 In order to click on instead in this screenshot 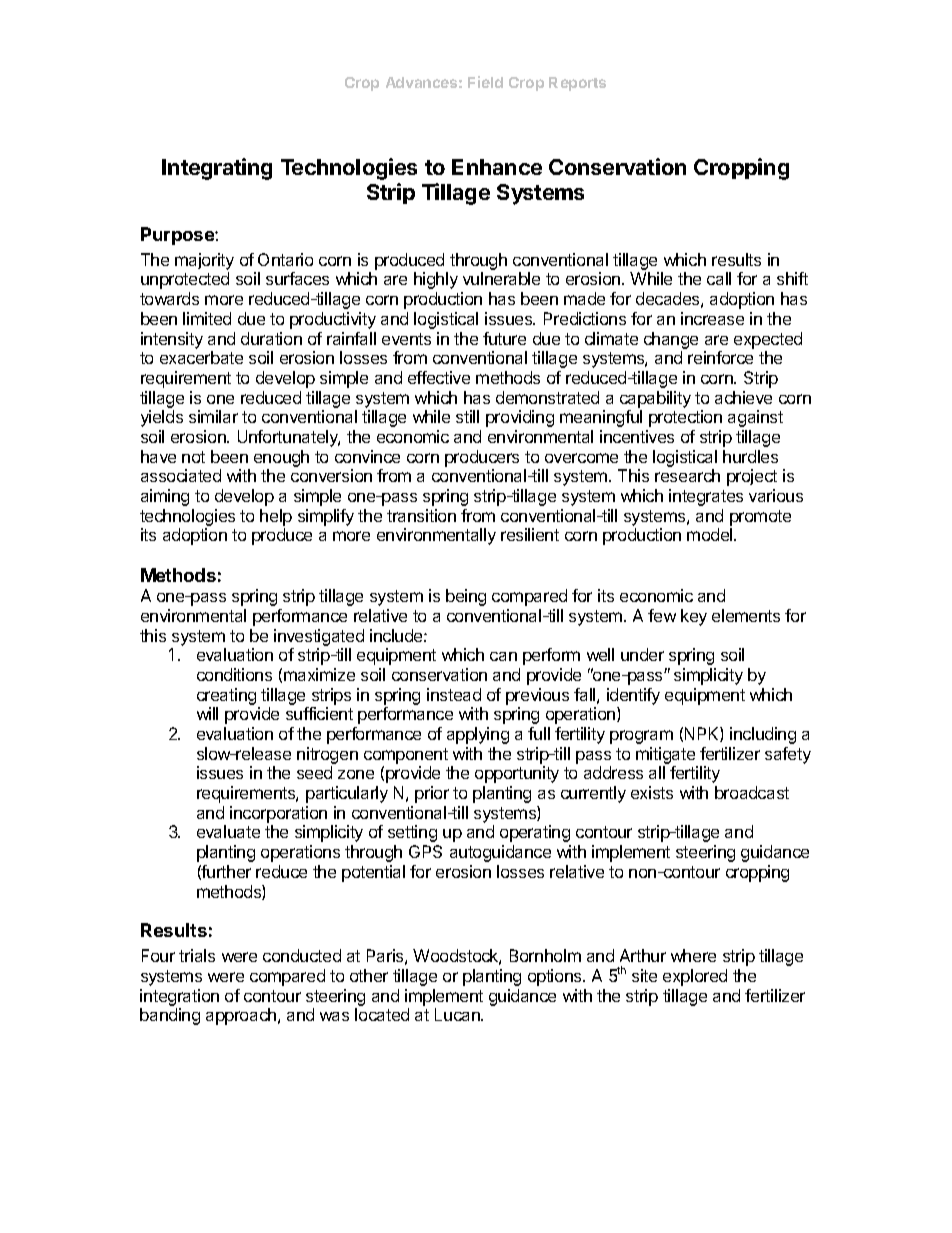, I will do `click(454, 694)`.
